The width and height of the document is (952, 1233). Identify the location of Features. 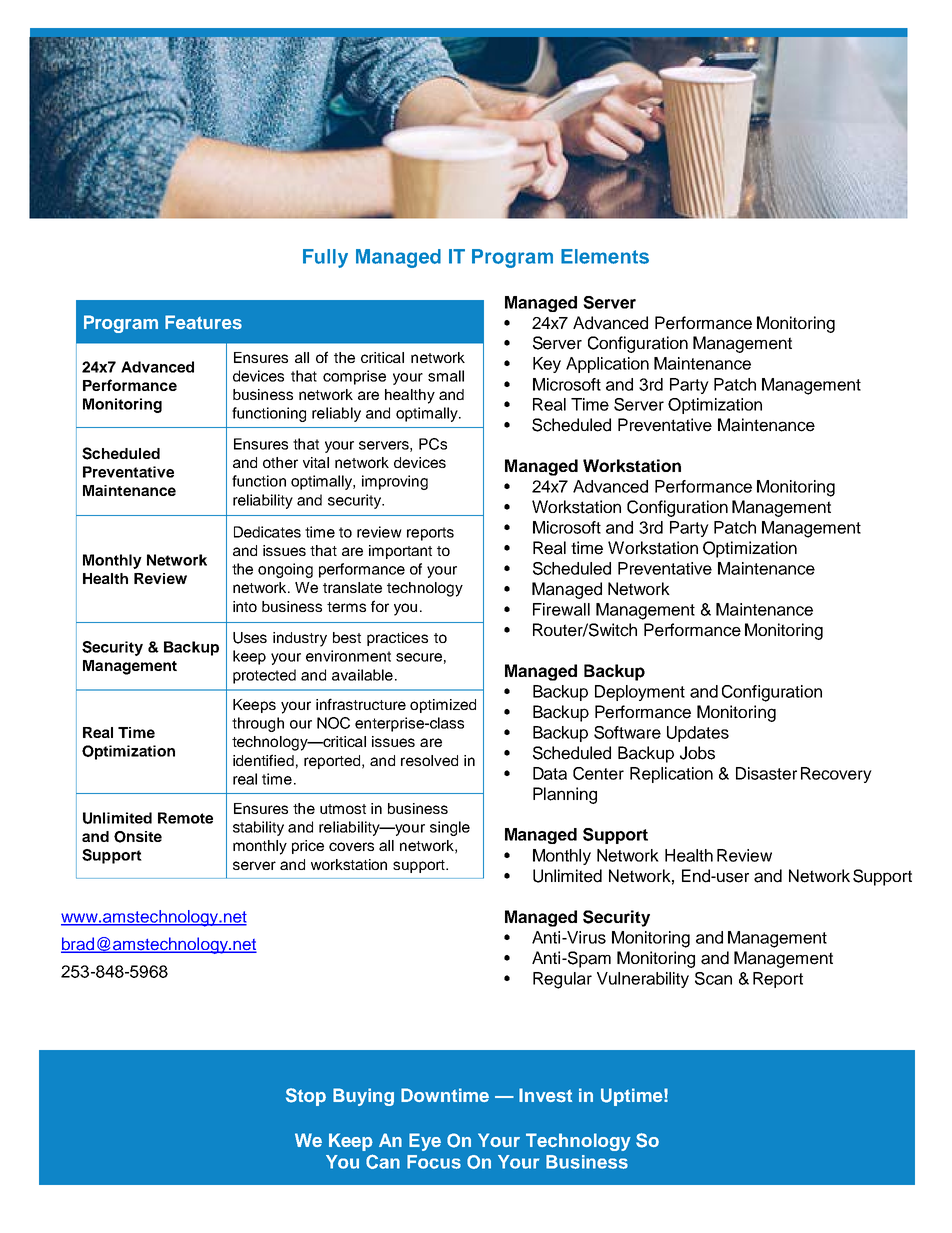
(203, 322).
